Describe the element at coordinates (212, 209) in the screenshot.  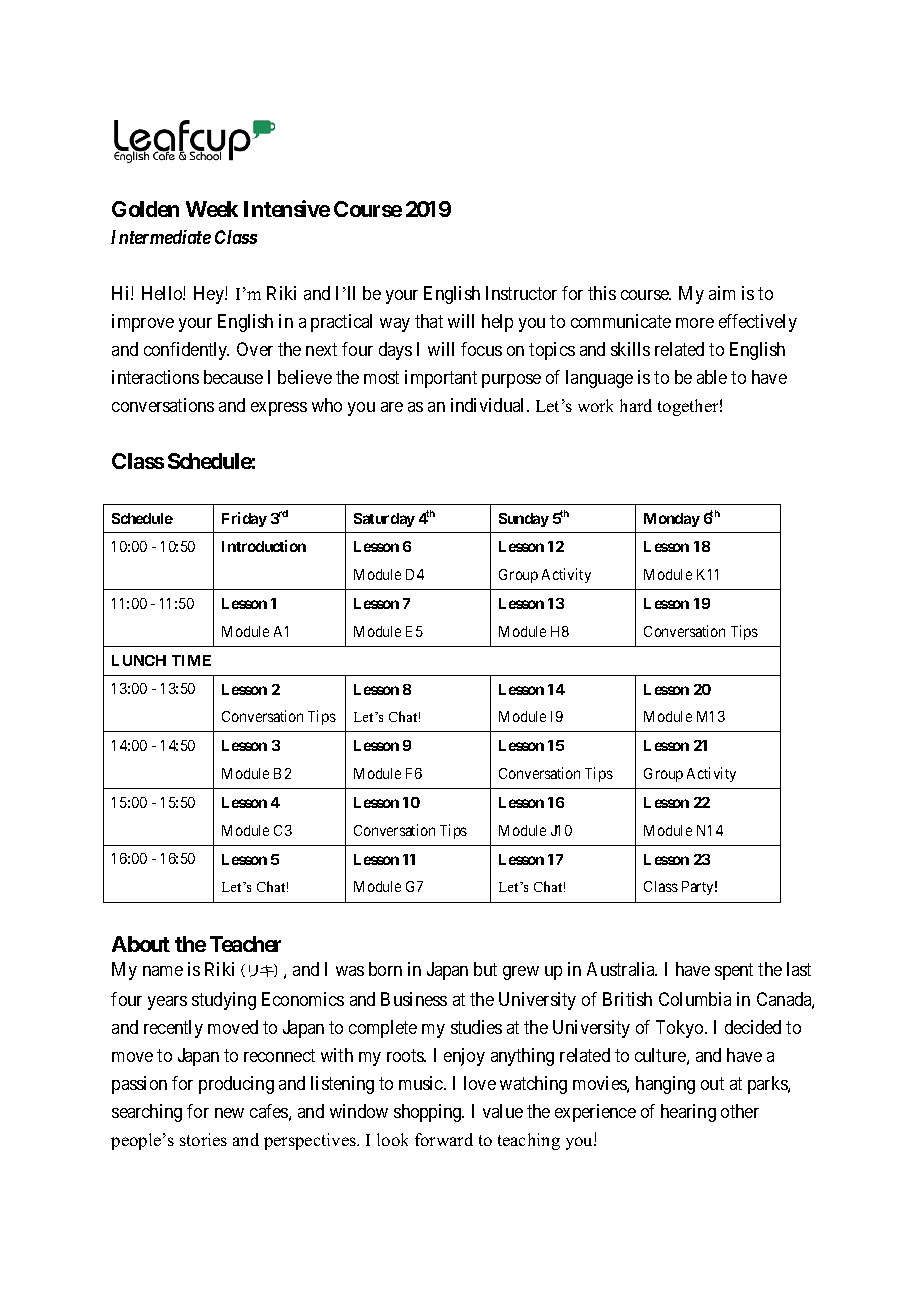
I see `Week` at that location.
